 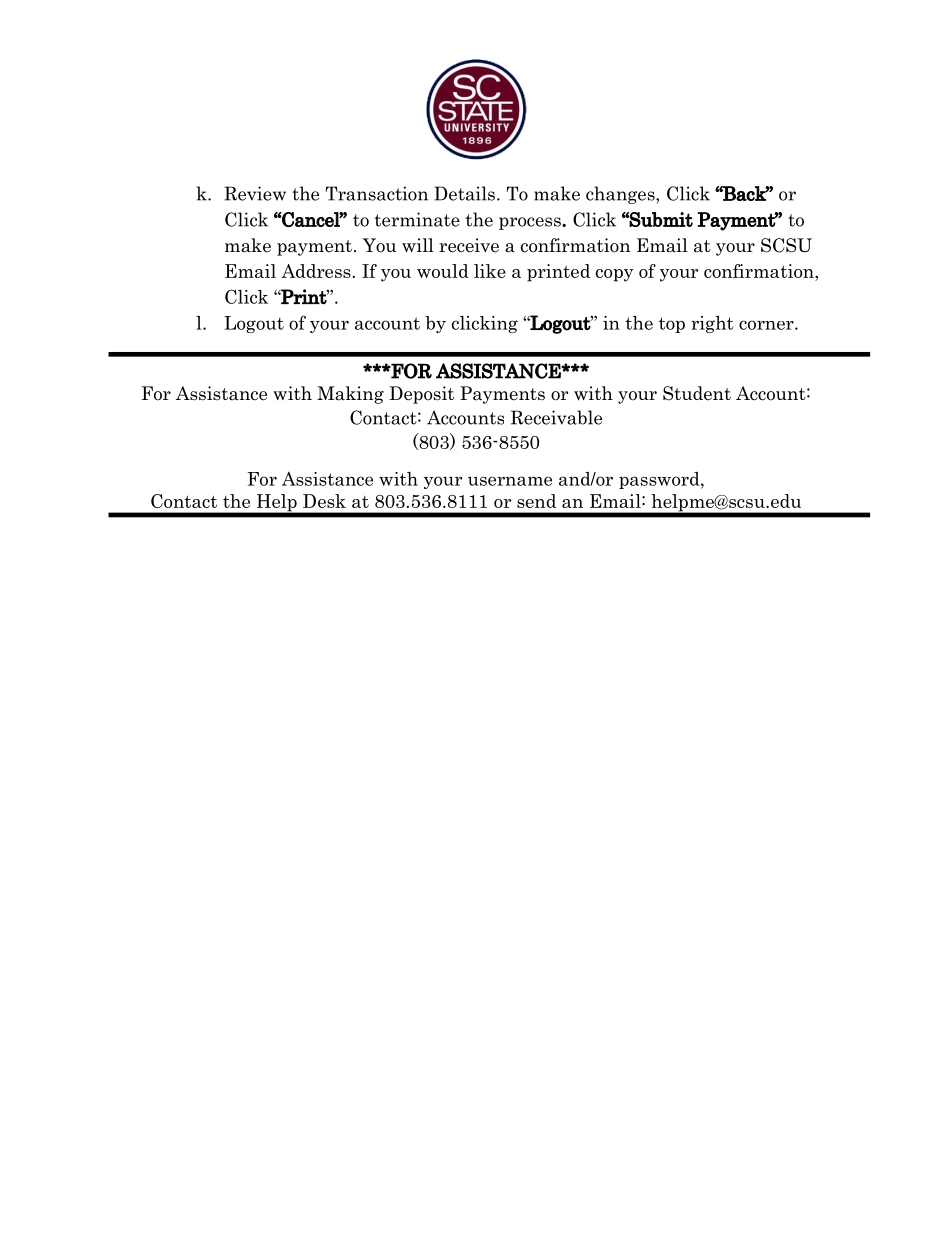 What do you see at coordinates (536, 501) in the document?
I see `send` at bounding box center [536, 501].
